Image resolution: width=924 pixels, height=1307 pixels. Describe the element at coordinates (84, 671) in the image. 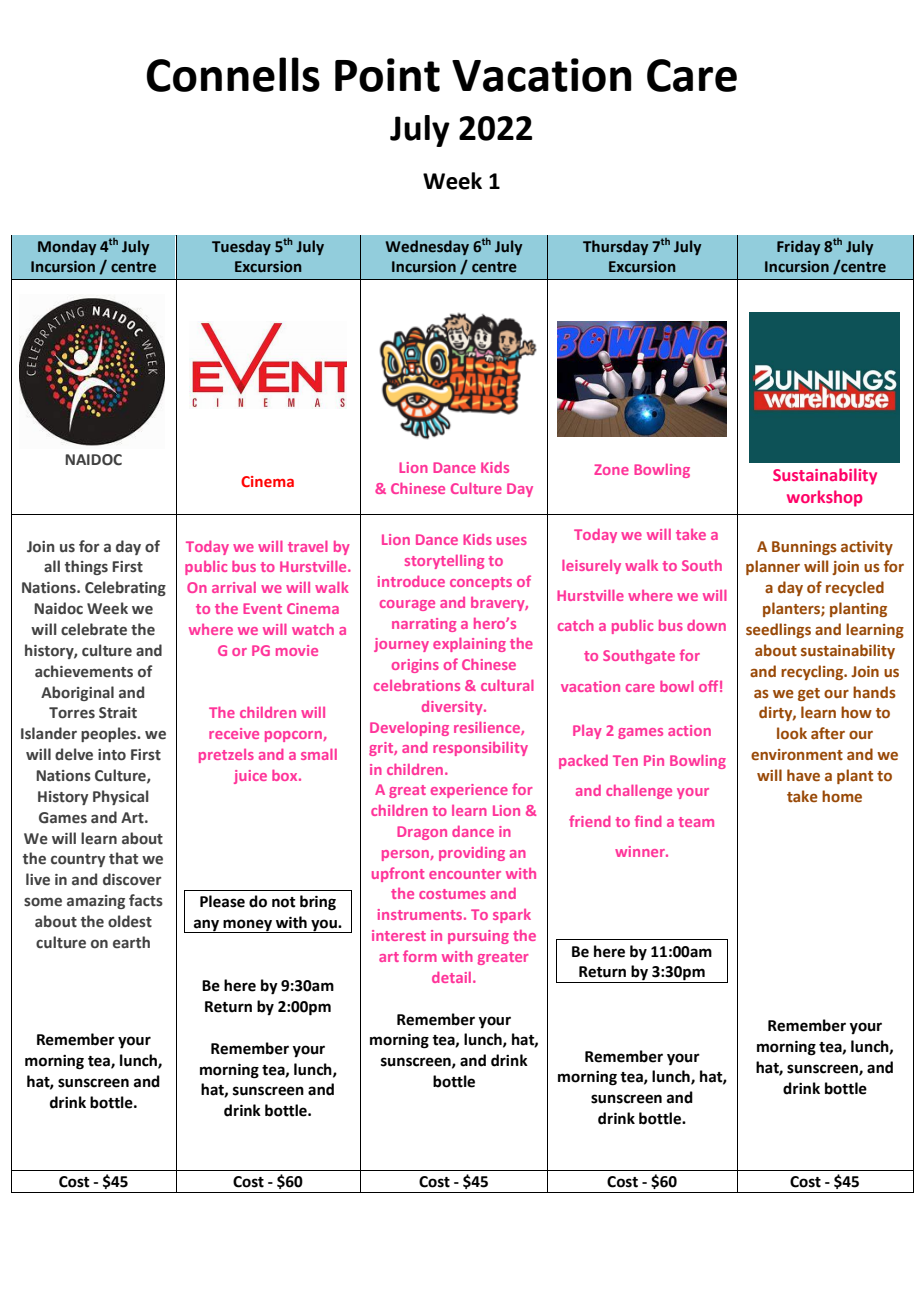

I see `achievements` at that location.
